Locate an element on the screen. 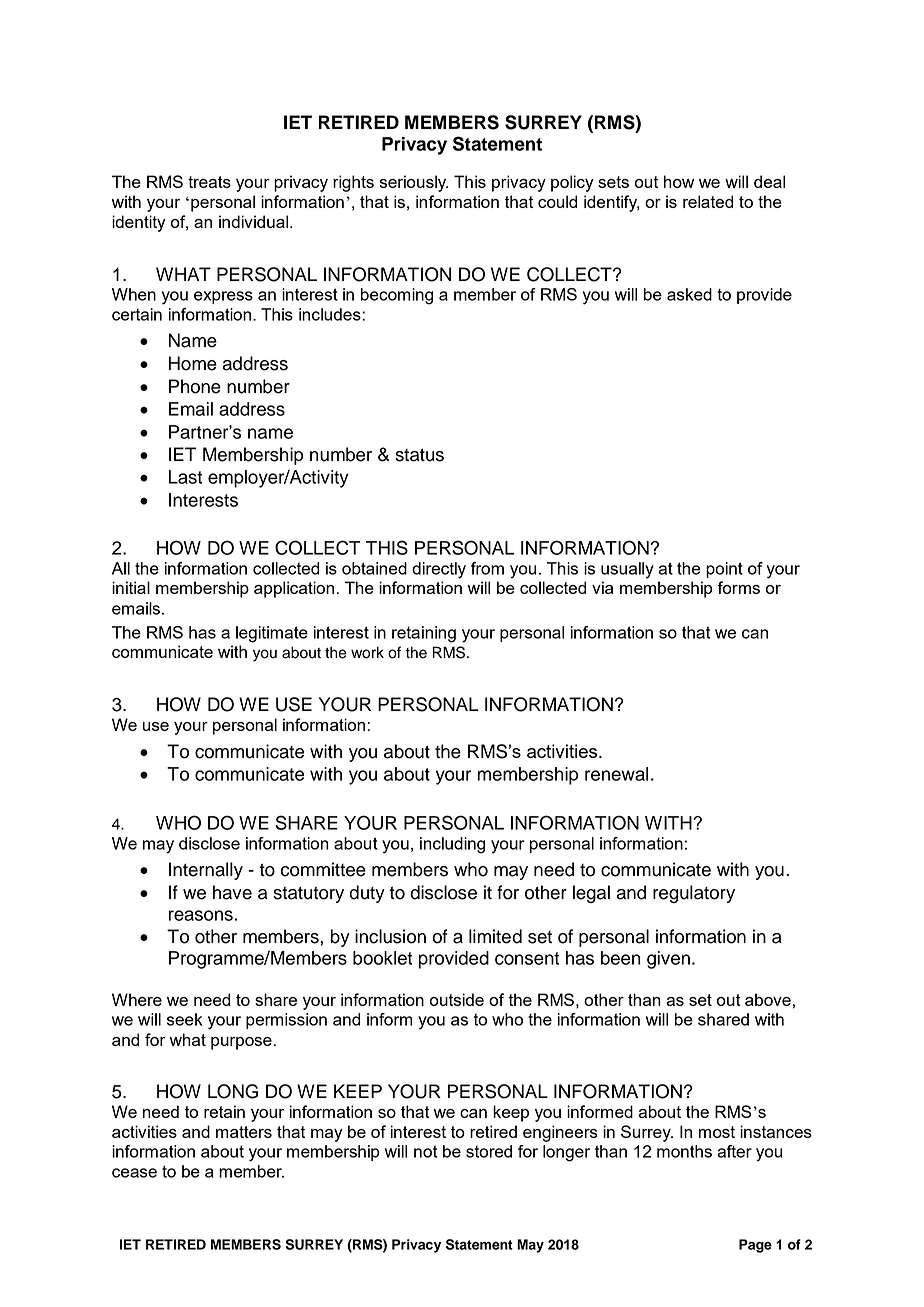  renewal is located at coordinates (616, 774).
